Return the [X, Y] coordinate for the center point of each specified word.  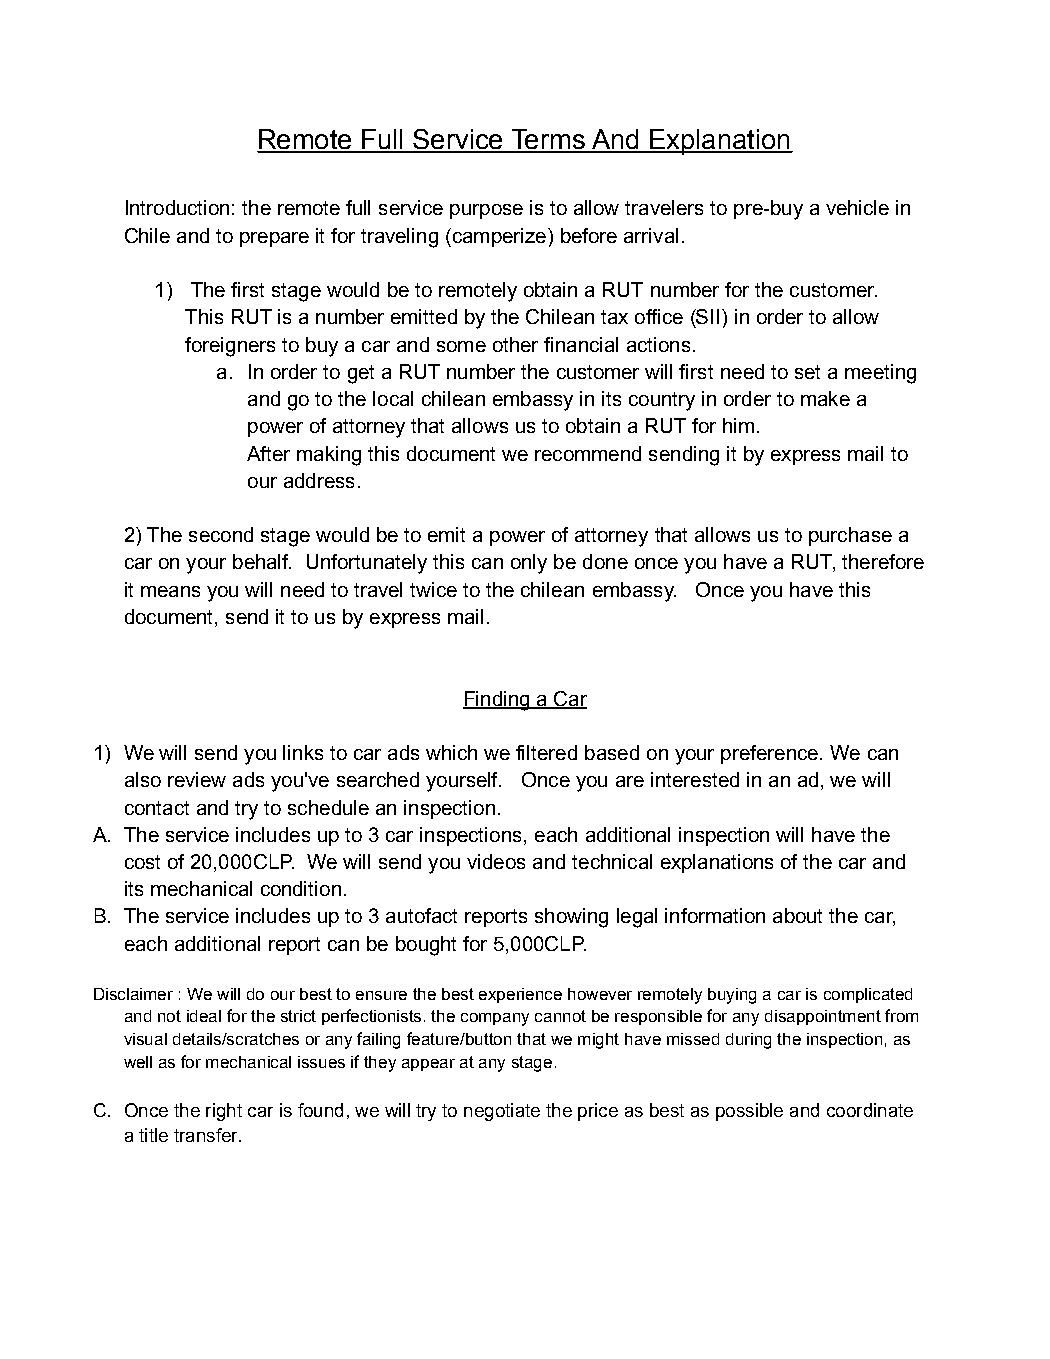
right [224, 1112]
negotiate [502, 1112]
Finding [497, 701]
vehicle [857, 207]
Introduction [177, 207]
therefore [883, 561]
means [170, 591]
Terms [548, 140]
